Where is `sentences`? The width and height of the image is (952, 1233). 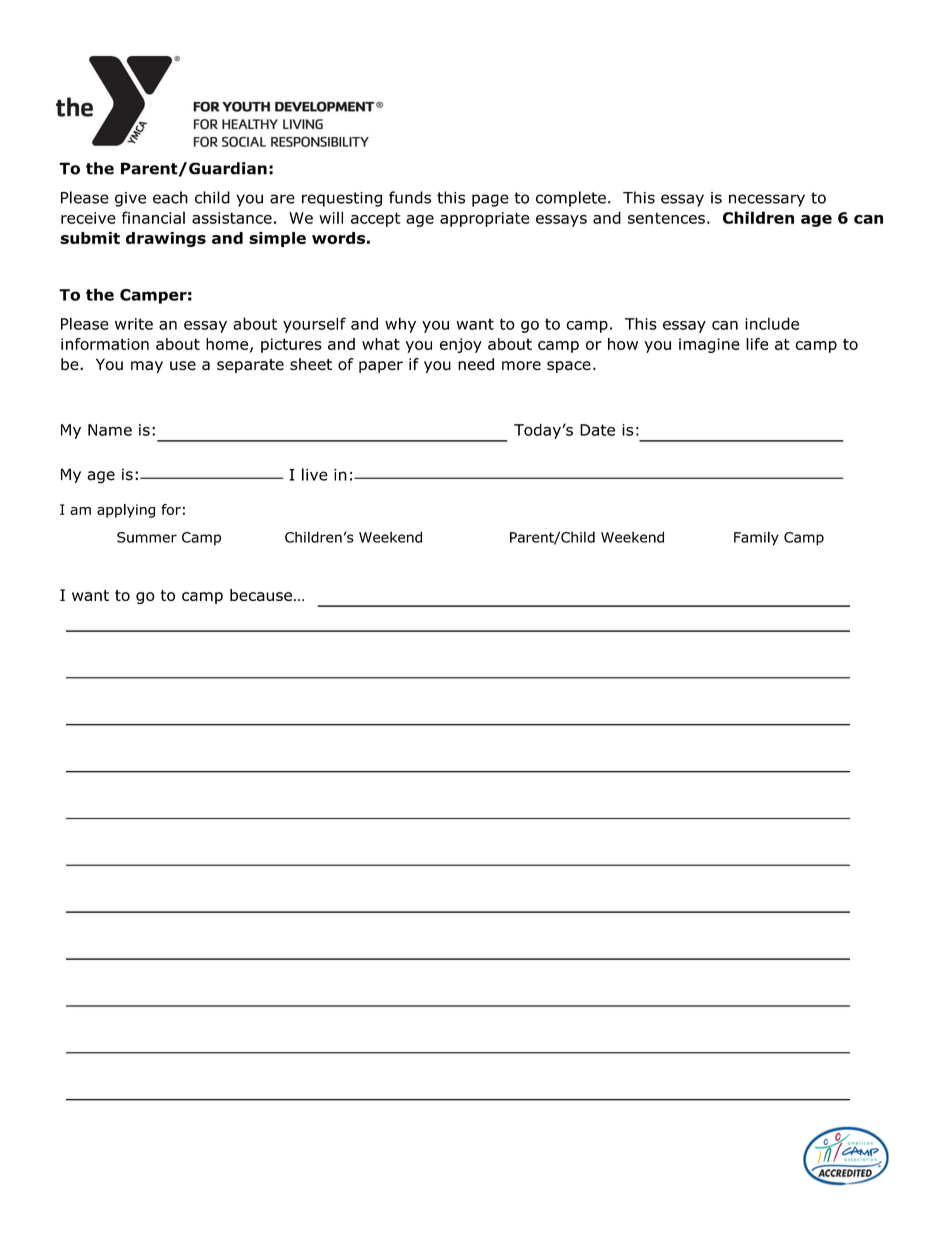
sentences is located at coordinates (666, 218).
